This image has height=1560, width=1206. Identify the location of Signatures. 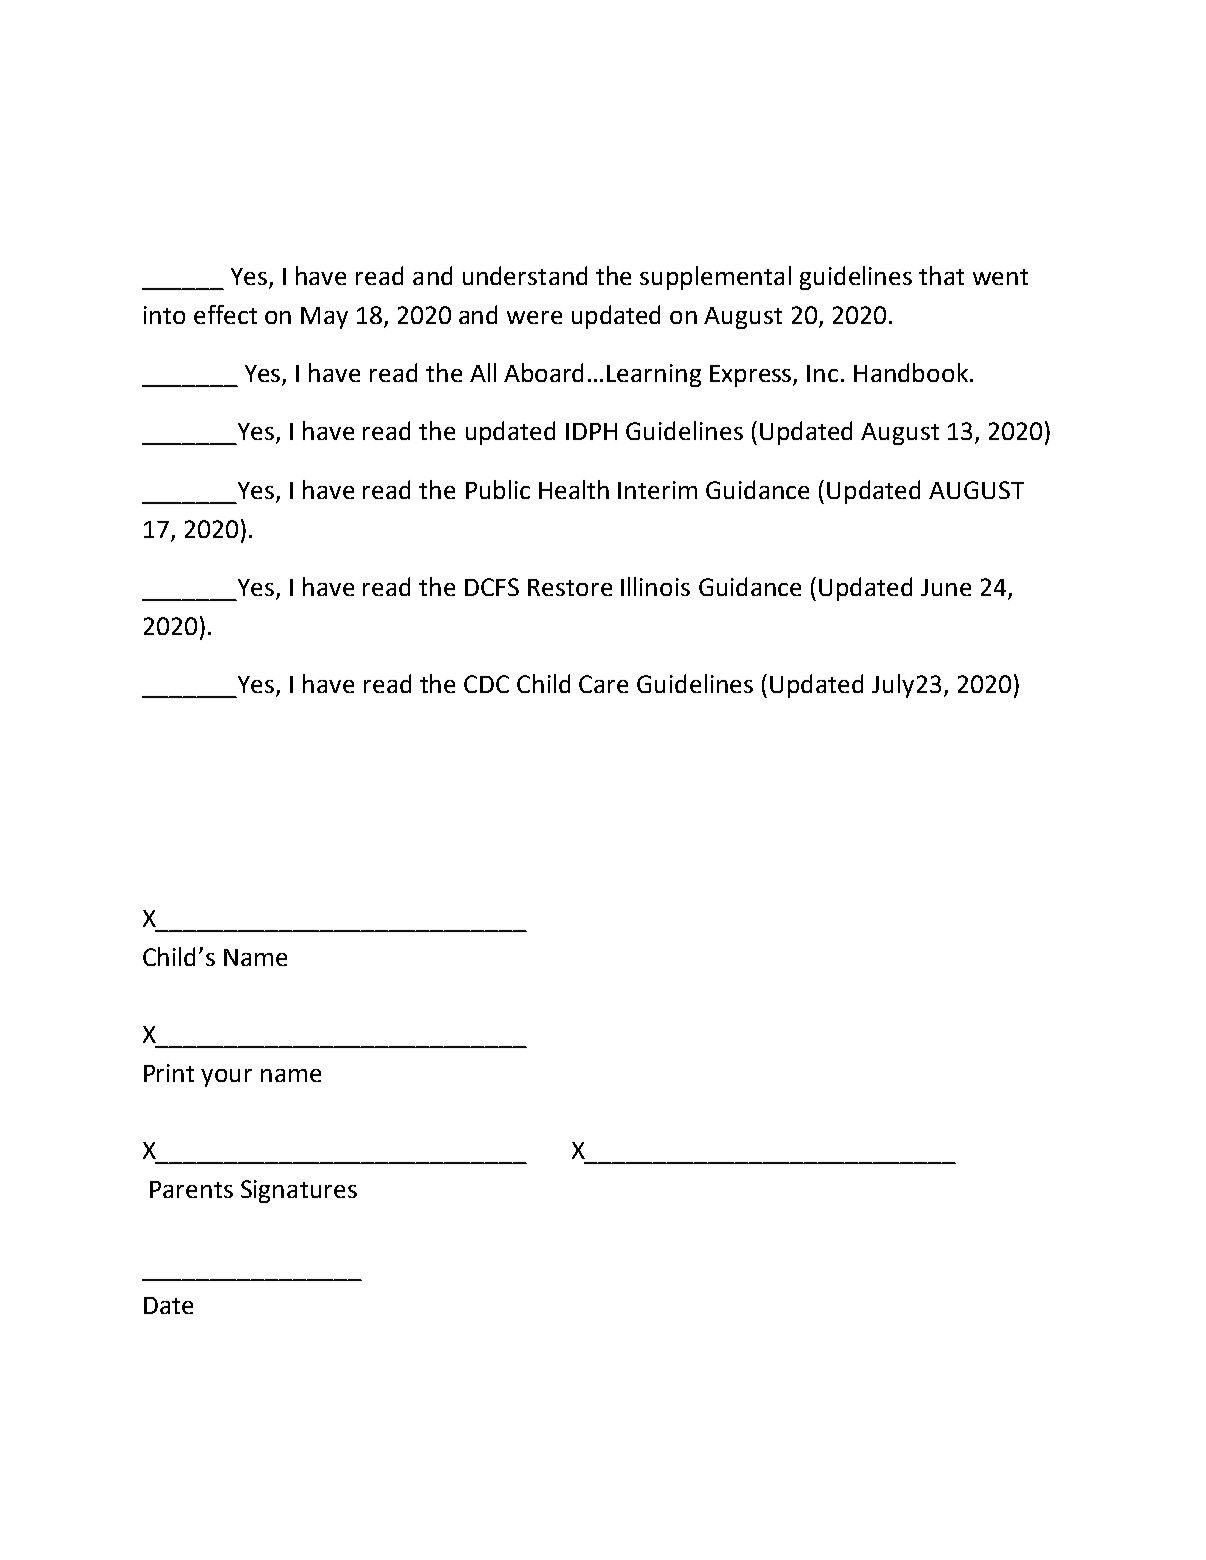
(299, 1191).
